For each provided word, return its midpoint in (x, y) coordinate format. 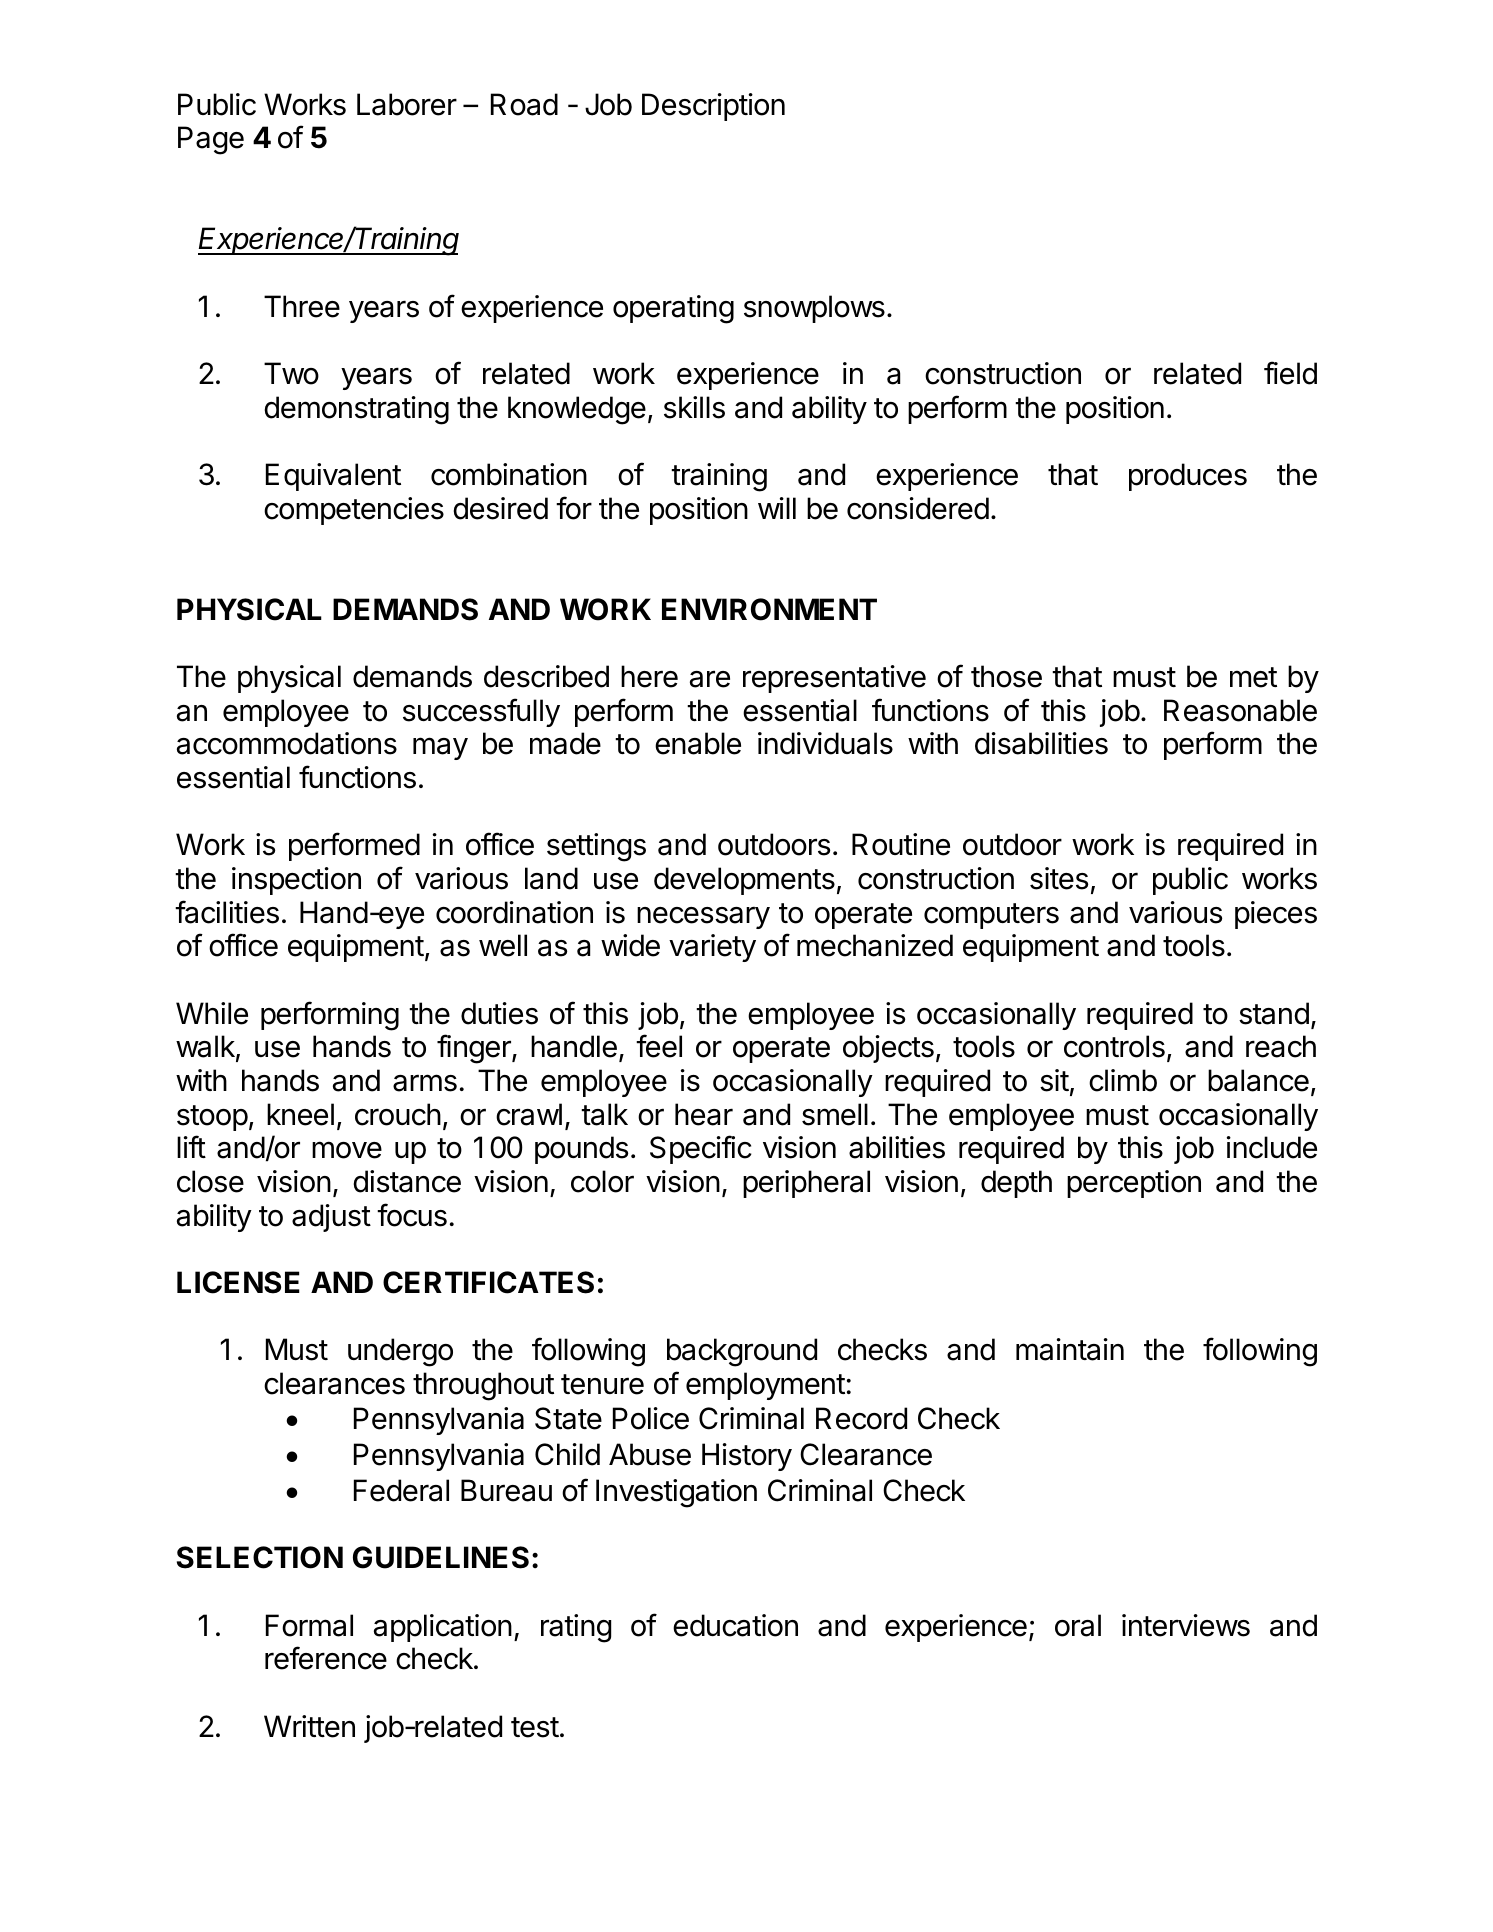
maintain (1070, 1349)
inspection (296, 881)
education (735, 1625)
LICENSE (238, 1282)
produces (1188, 477)
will (777, 508)
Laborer (407, 104)
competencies (354, 511)
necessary (703, 918)
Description (713, 107)
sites (1059, 878)
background (742, 1352)
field (1290, 373)
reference (326, 1658)
